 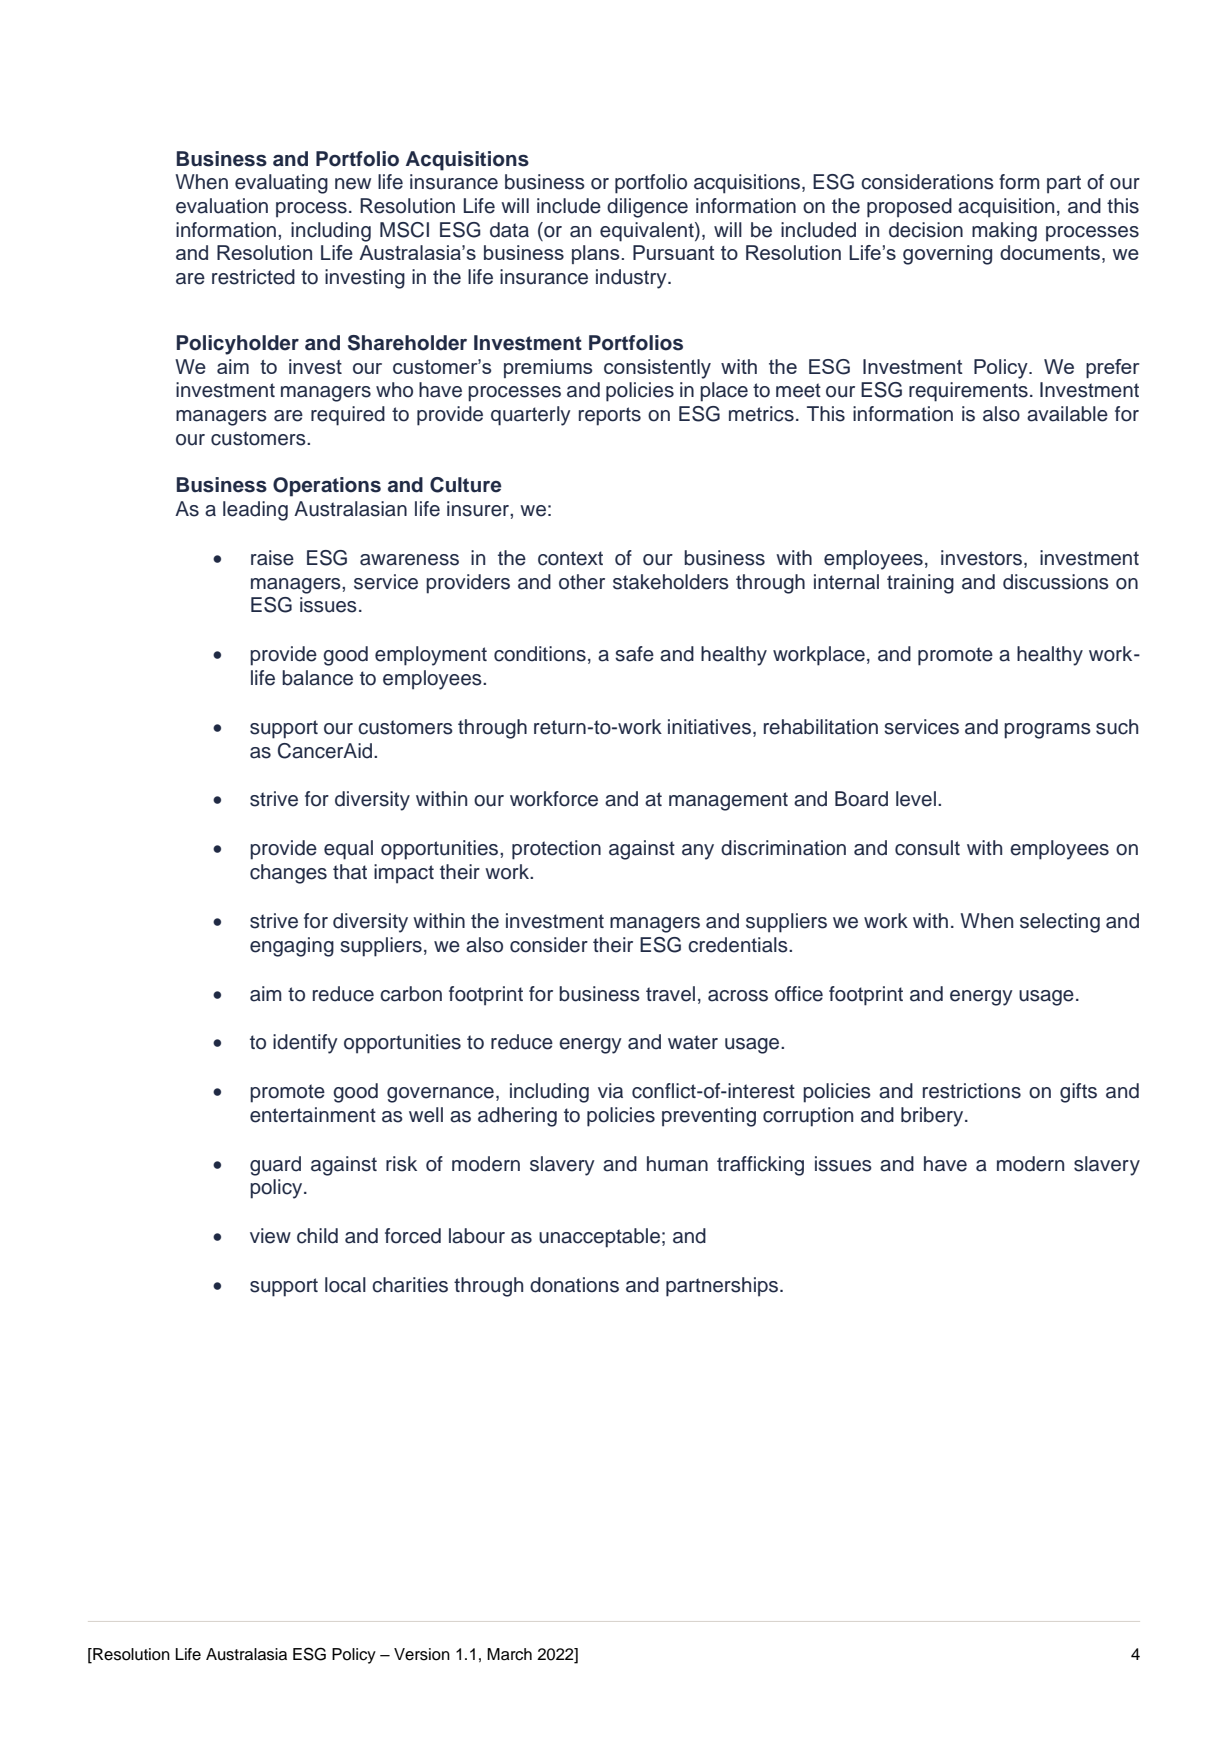 I want to click on March, so click(x=509, y=1654).
